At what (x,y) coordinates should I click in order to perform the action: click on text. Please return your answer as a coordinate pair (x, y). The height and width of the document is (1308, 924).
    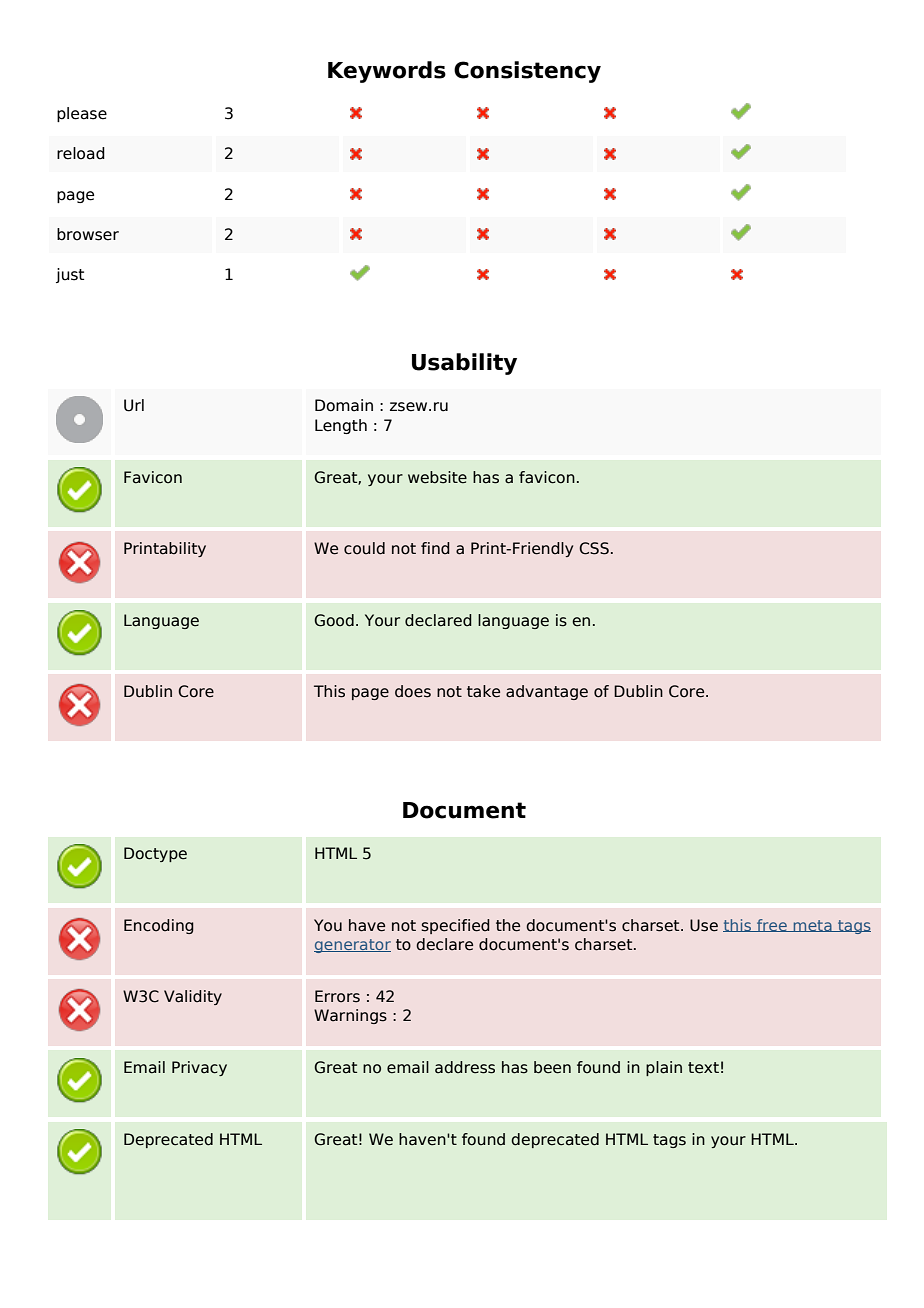
    Looking at the image, I should click on (703, 1068).
